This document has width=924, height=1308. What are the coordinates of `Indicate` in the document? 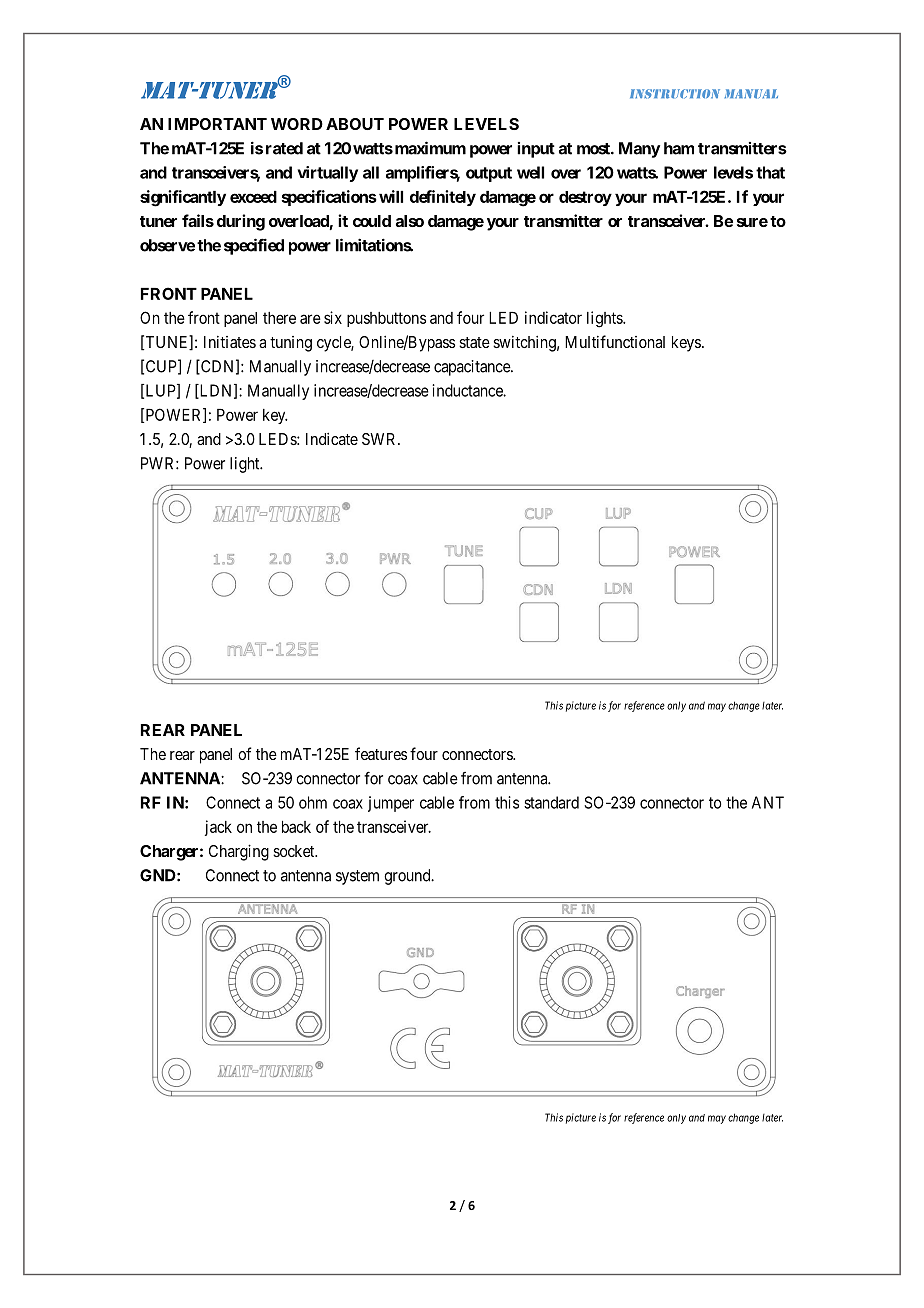 It's located at (332, 438).
